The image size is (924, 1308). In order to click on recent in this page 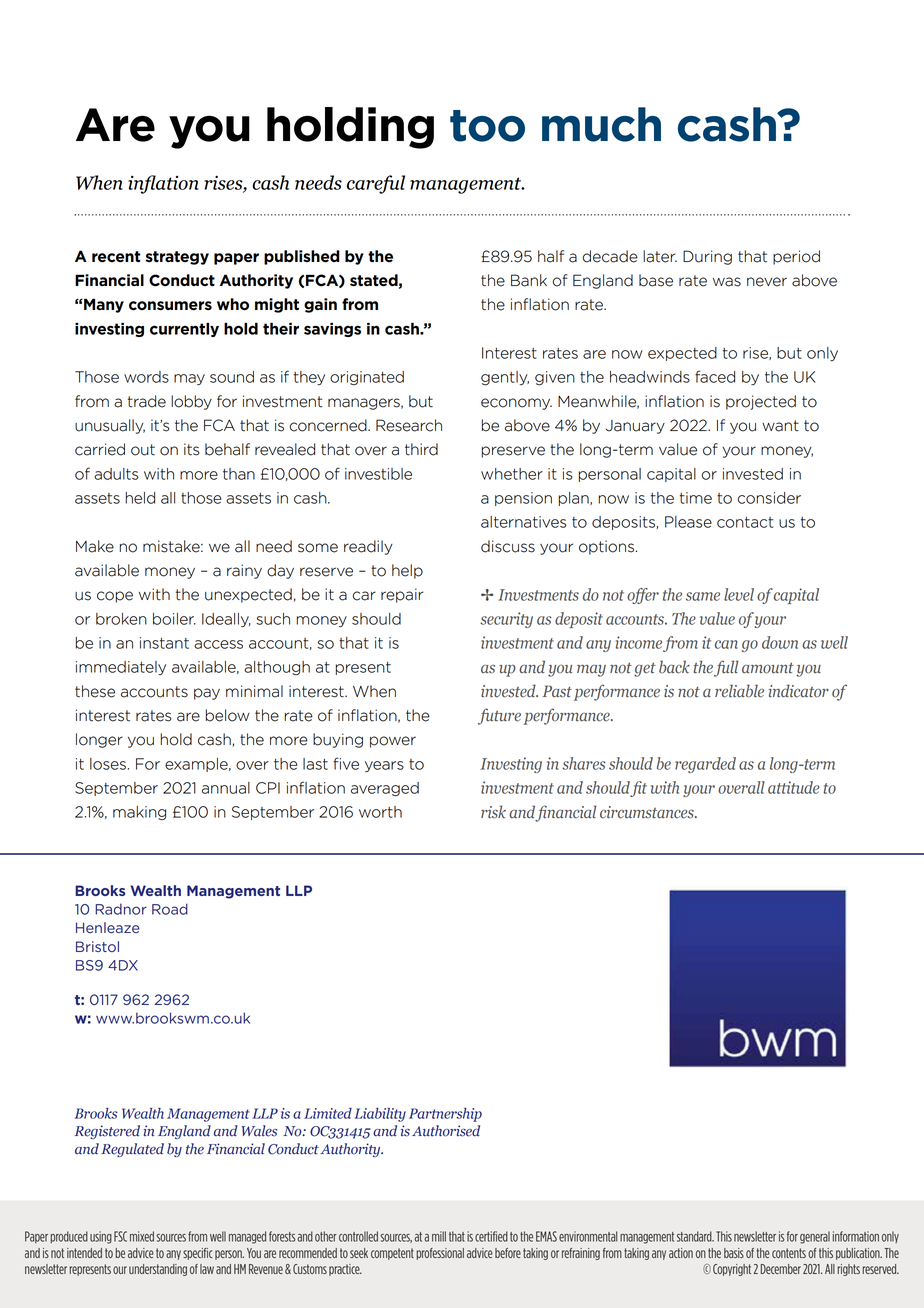, I will do `click(116, 257)`.
